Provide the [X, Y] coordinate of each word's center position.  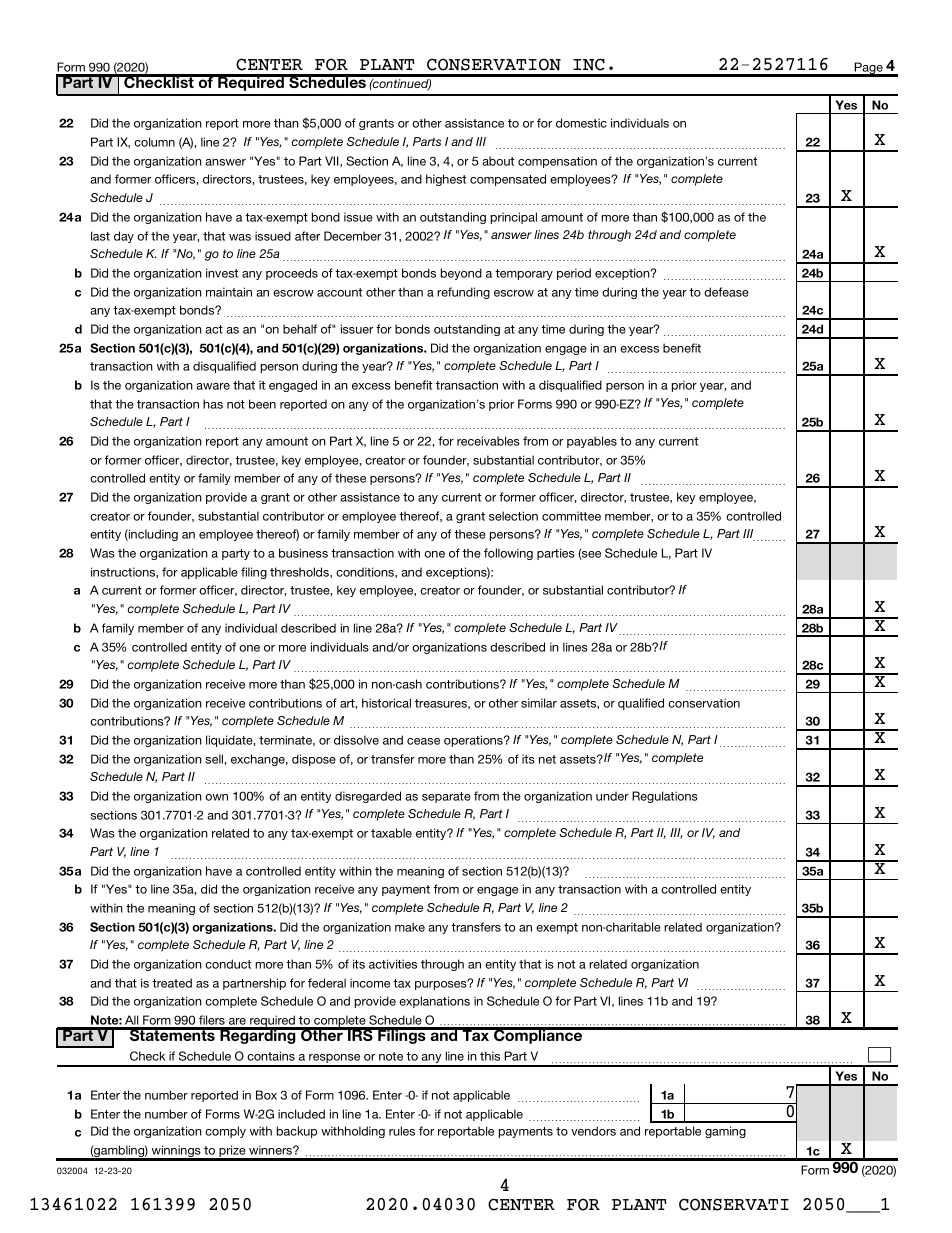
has [213, 404]
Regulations [665, 797]
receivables [488, 441]
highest [446, 180]
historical [386, 703]
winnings [176, 1152]
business [303, 553]
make [410, 927]
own [216, 797]
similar [539, 703]
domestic [581, 123]
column [154, 142]
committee [571, 516]
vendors [593, 1131]
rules [402, 1131]
